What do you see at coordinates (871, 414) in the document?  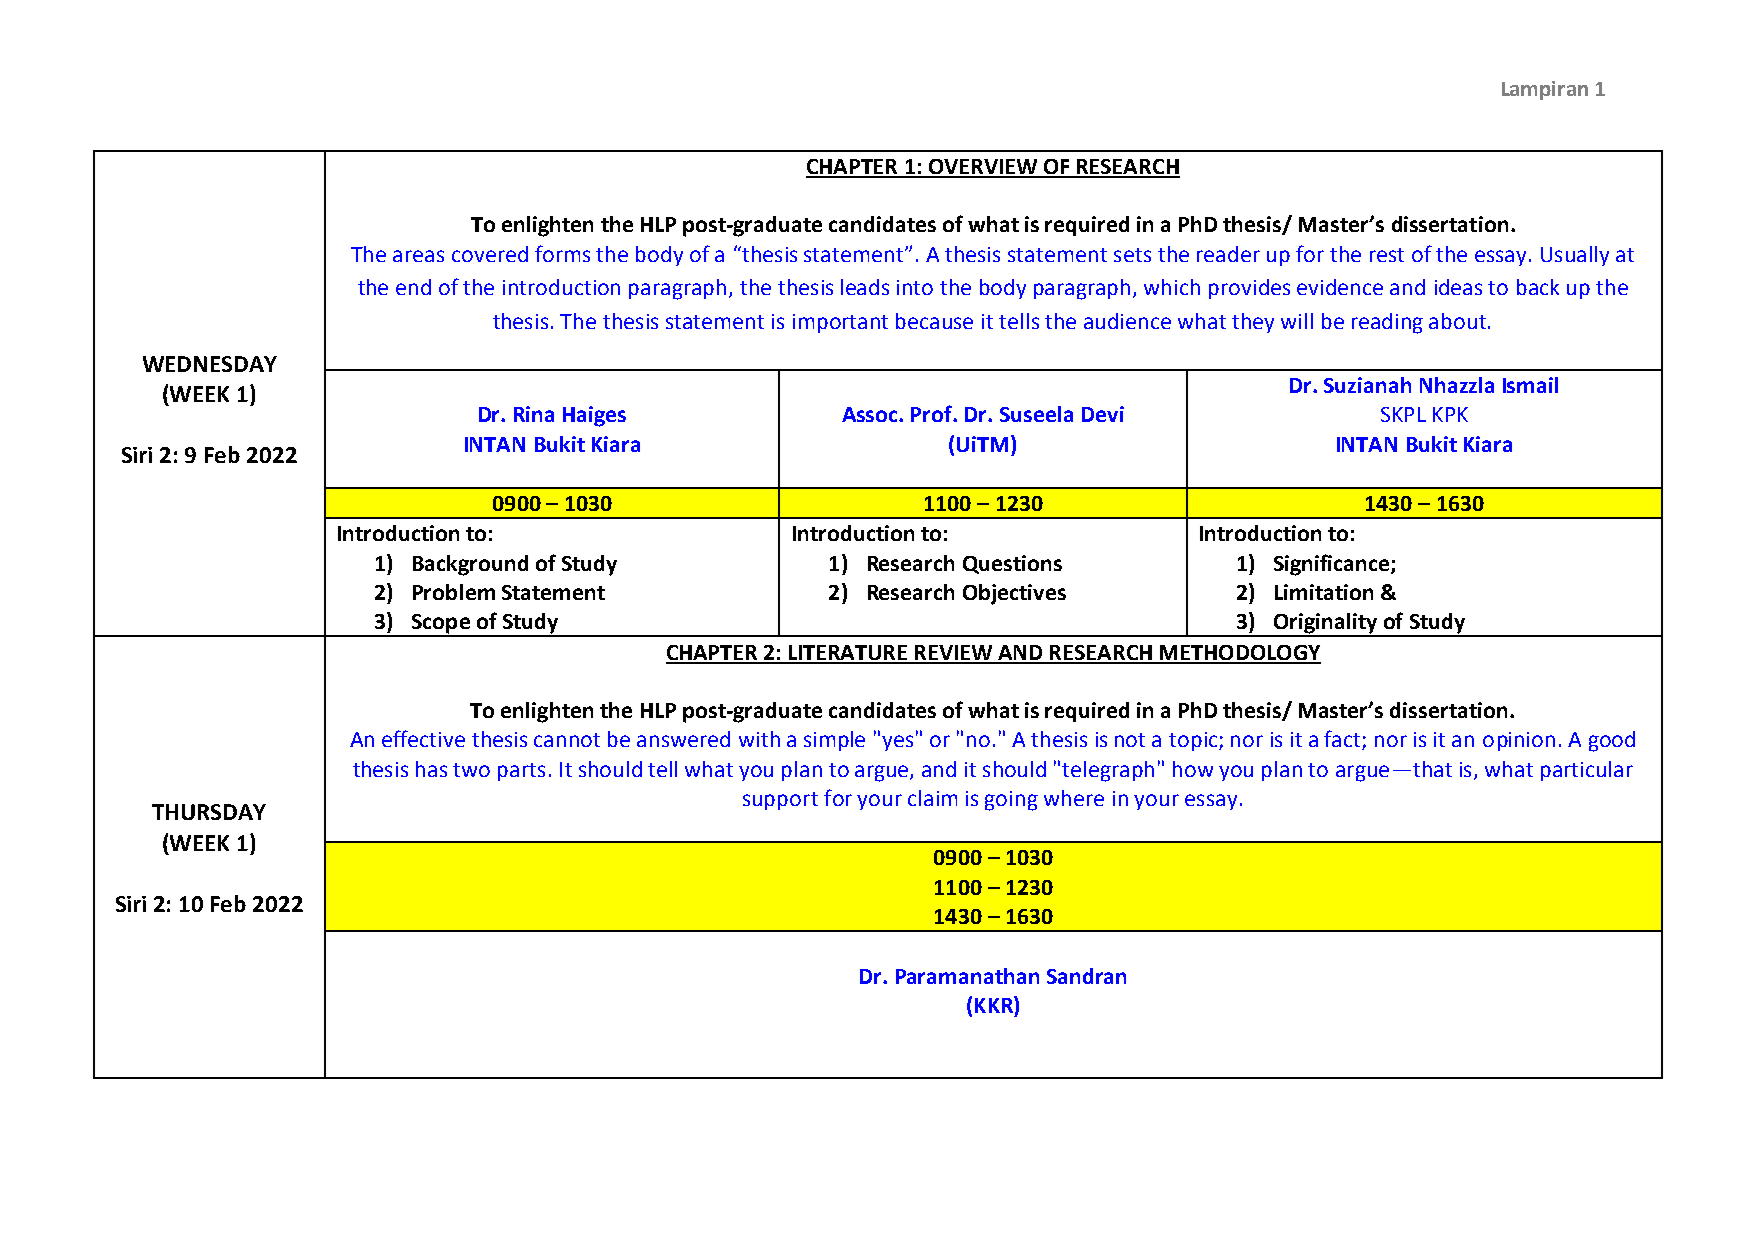 I see `Assoc` at bounding box center [871, 414].
